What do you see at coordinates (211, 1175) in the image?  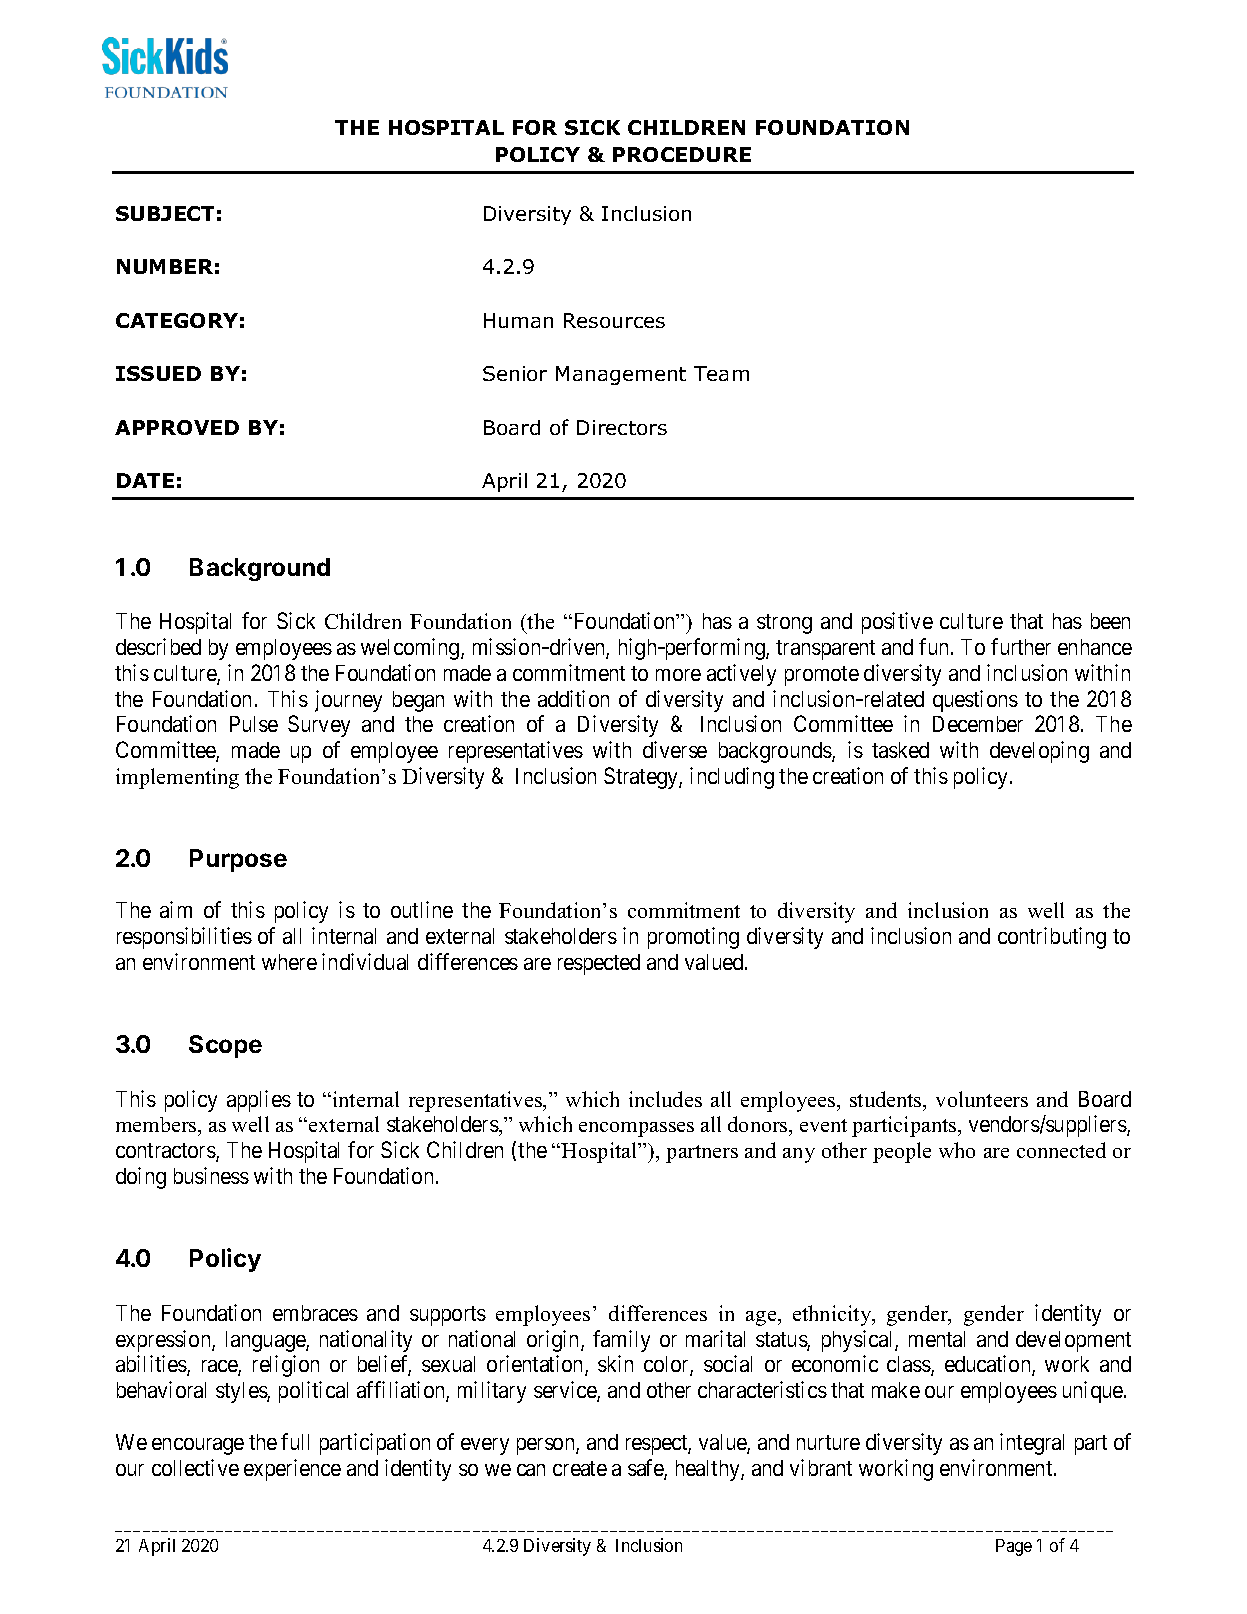 I see `business` at bounding box center [211, 1175].
